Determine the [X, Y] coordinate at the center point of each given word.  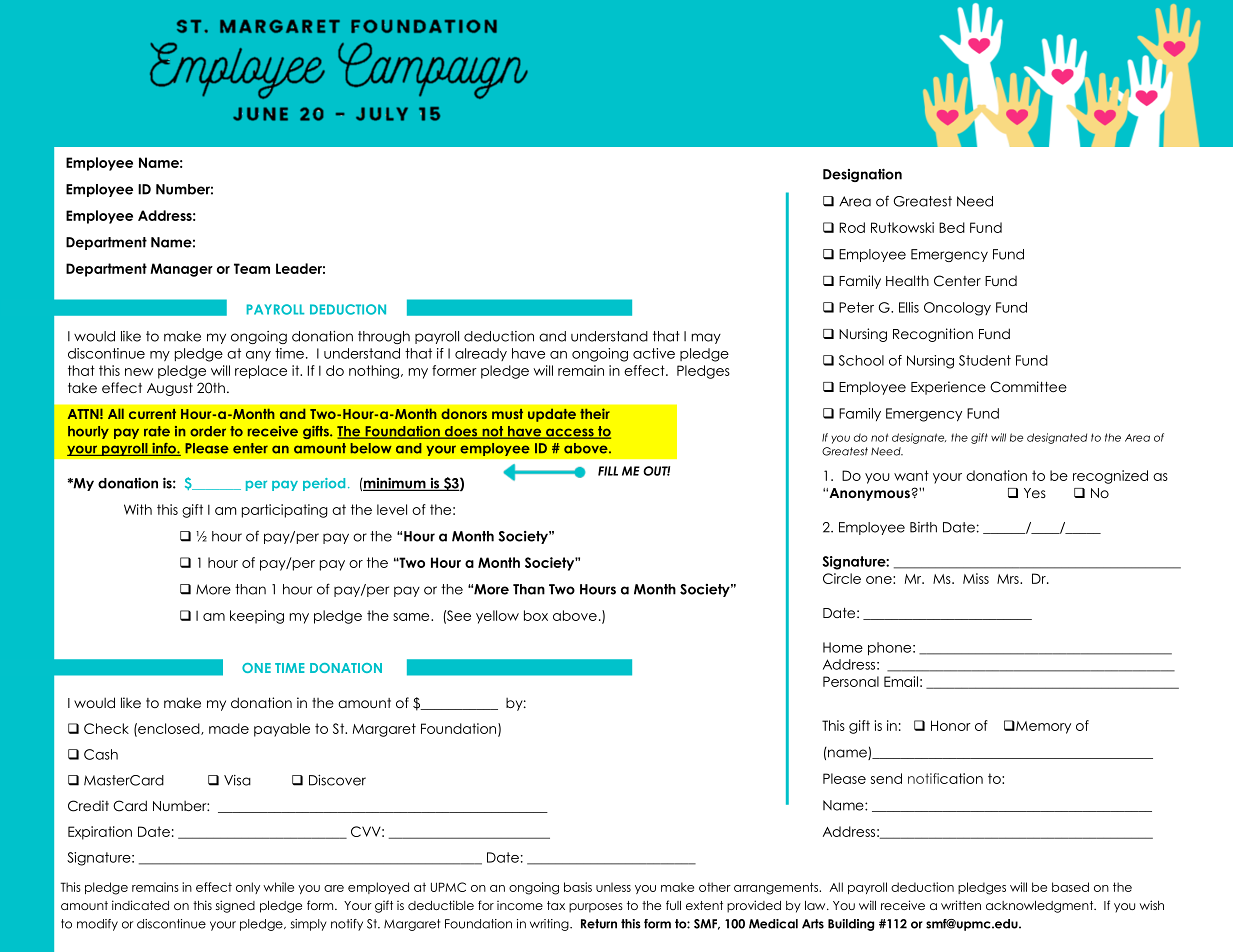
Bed [952, 227]
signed [235, 906]
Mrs [1009, 579]
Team [252, 268]
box [536, 615]
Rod [852, 227]
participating [285, 511]
